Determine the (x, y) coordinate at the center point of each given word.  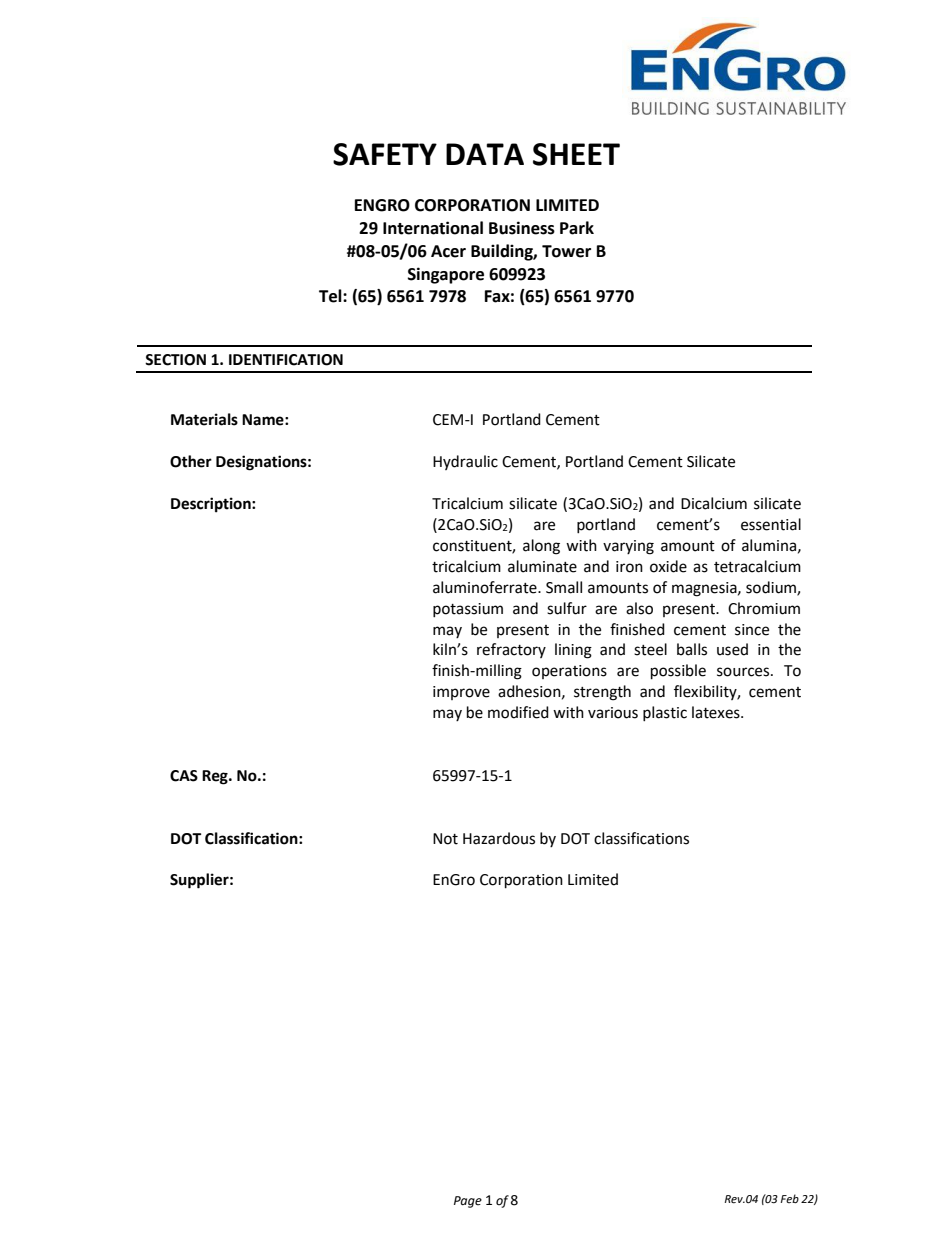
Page (468, 1202)
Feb (789, 1198)
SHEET (576, 154)
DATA (485, 154)
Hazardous (499, 838)
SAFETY (385, 154)
